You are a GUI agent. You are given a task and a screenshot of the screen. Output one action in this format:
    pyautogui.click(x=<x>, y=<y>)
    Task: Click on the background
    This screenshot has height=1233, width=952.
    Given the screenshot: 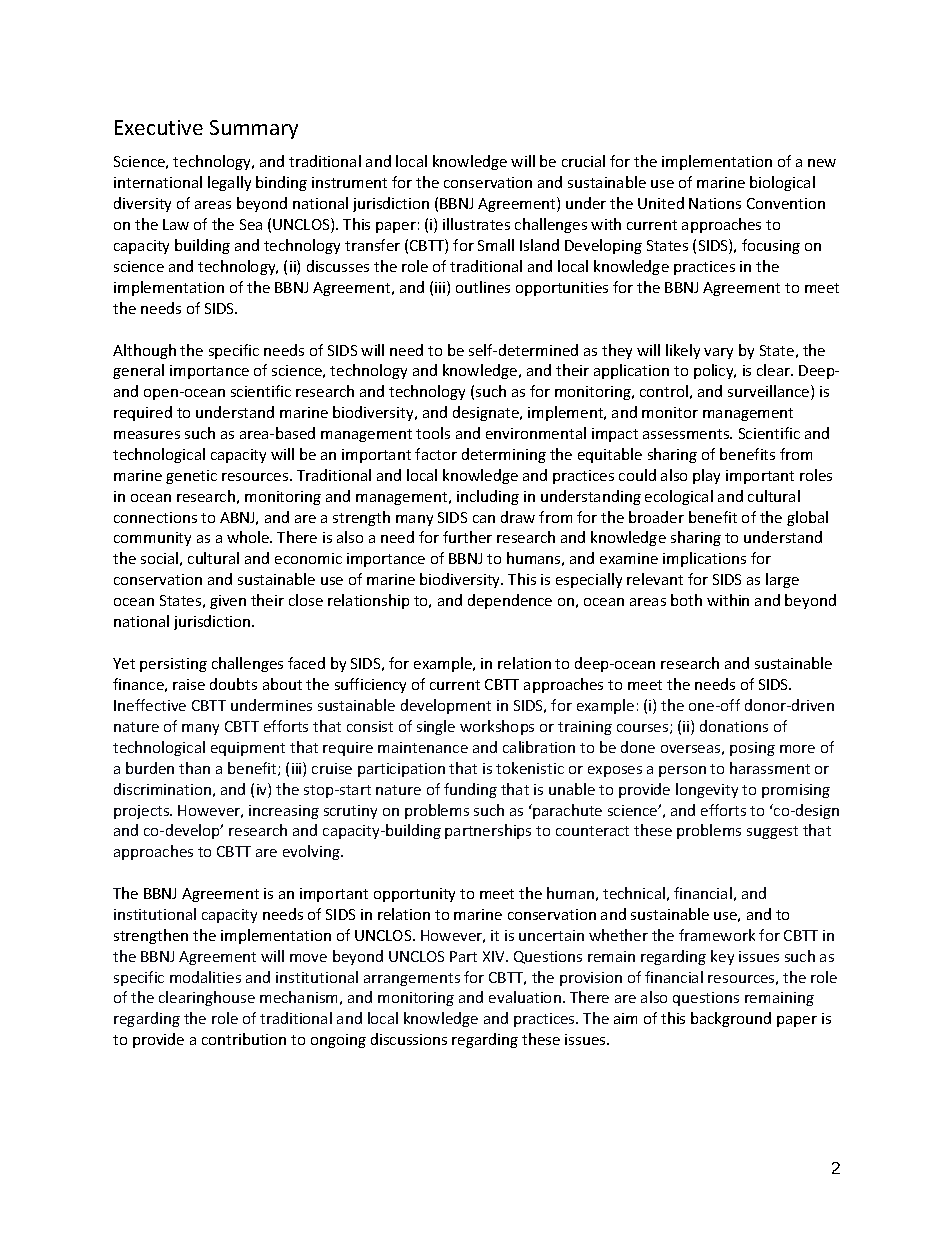 What is the action you would take?
    pyautogui.click(x=731, y=1019)
